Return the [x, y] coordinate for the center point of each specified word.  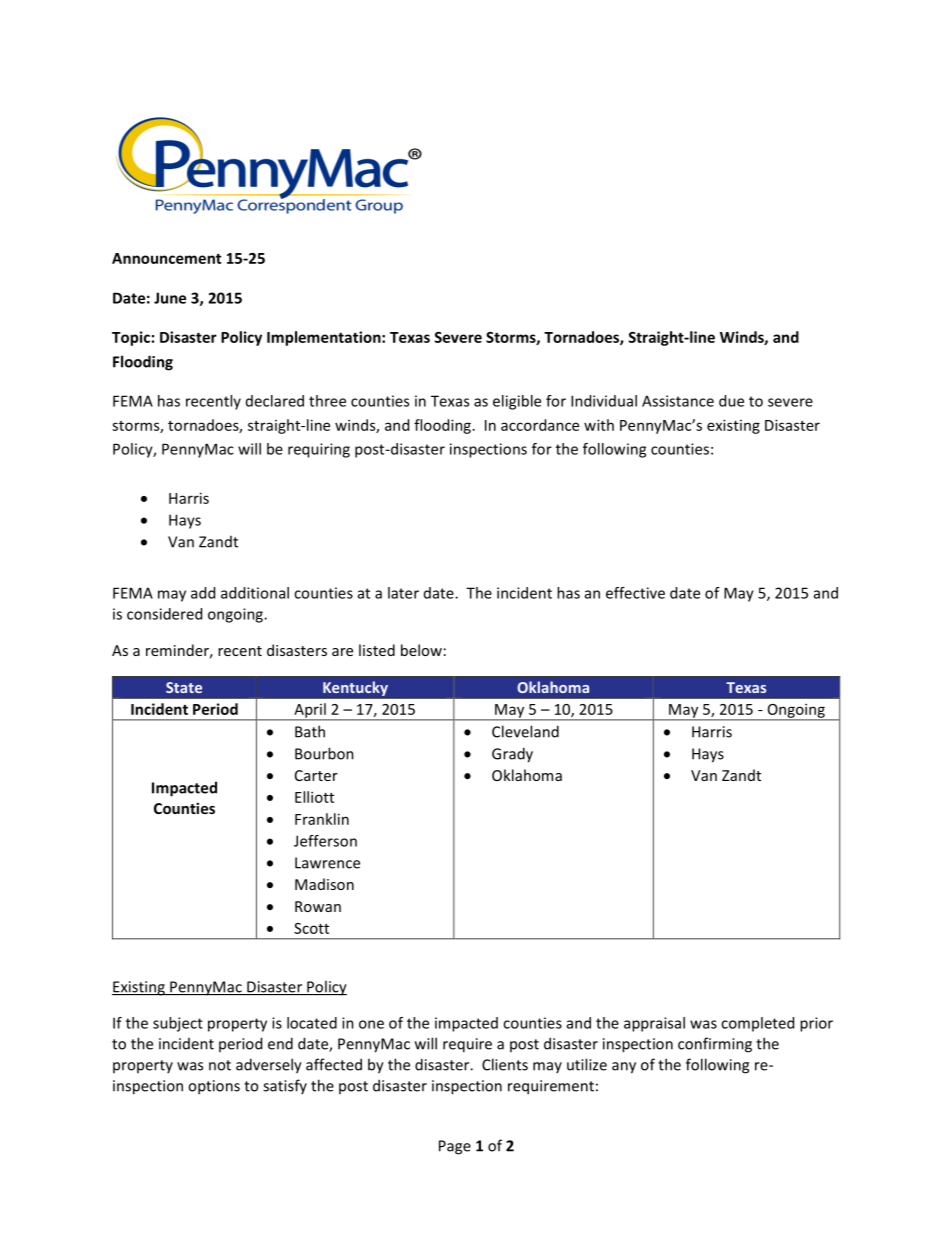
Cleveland [525, 731]
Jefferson [325, 841]
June [170, 298]
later [403, 593]
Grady [512, 755]
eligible [517, 402]
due [731, 401]
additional [255, 593]
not [220, 1065]
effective [635, 593]
